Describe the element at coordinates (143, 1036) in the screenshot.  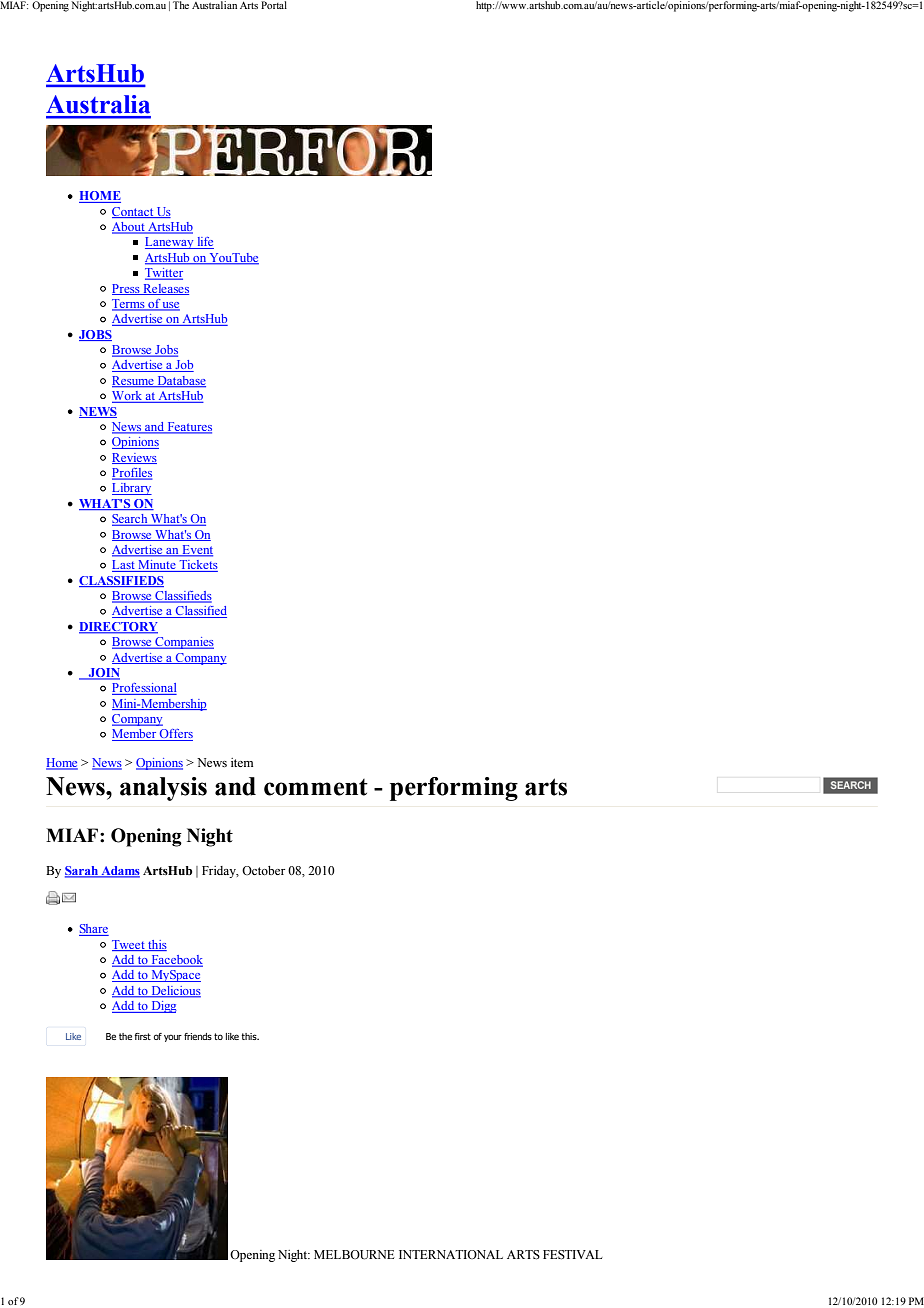
I see `first` at that location.
